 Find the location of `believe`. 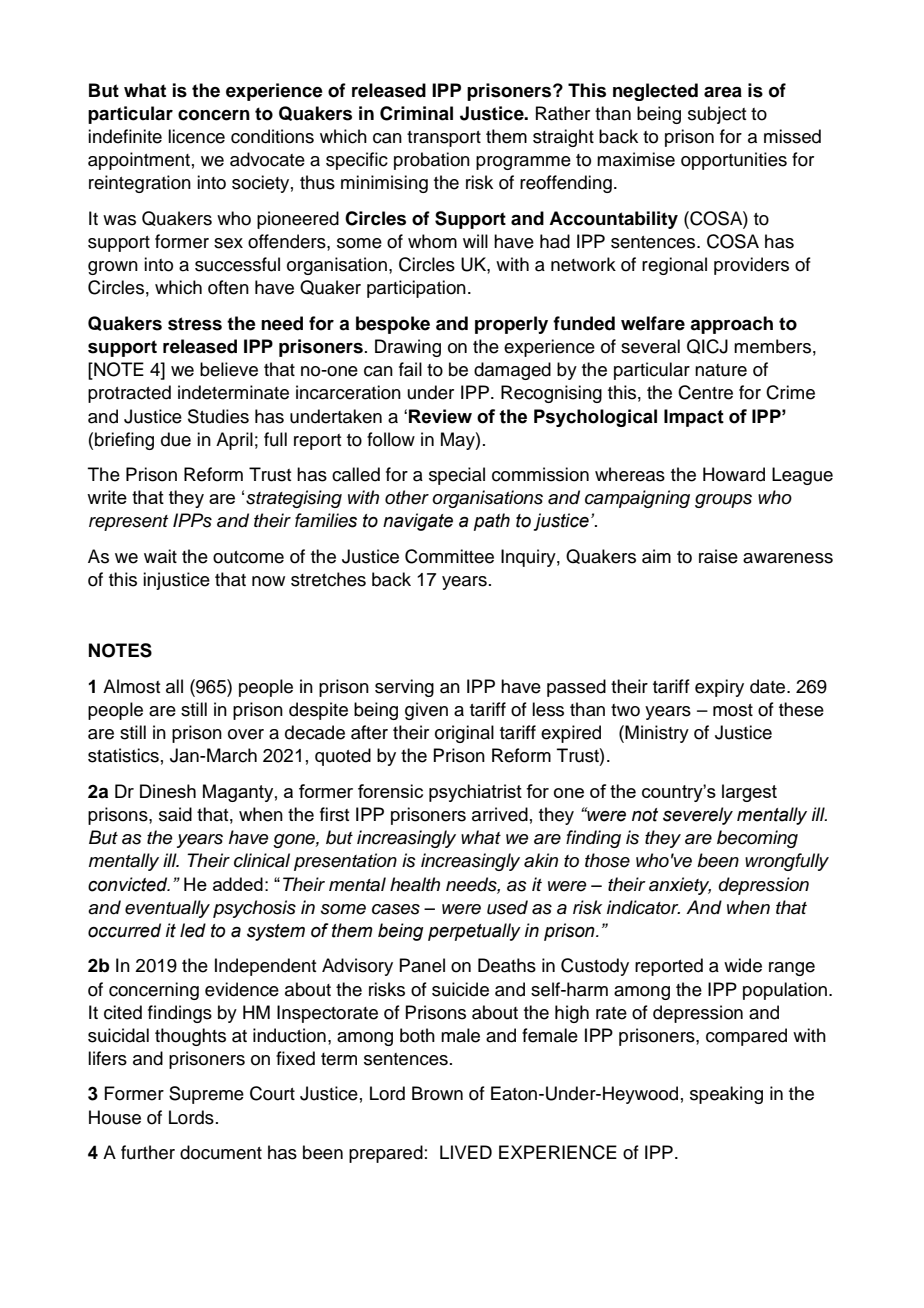

believe is located at coordinates (229, 369).
